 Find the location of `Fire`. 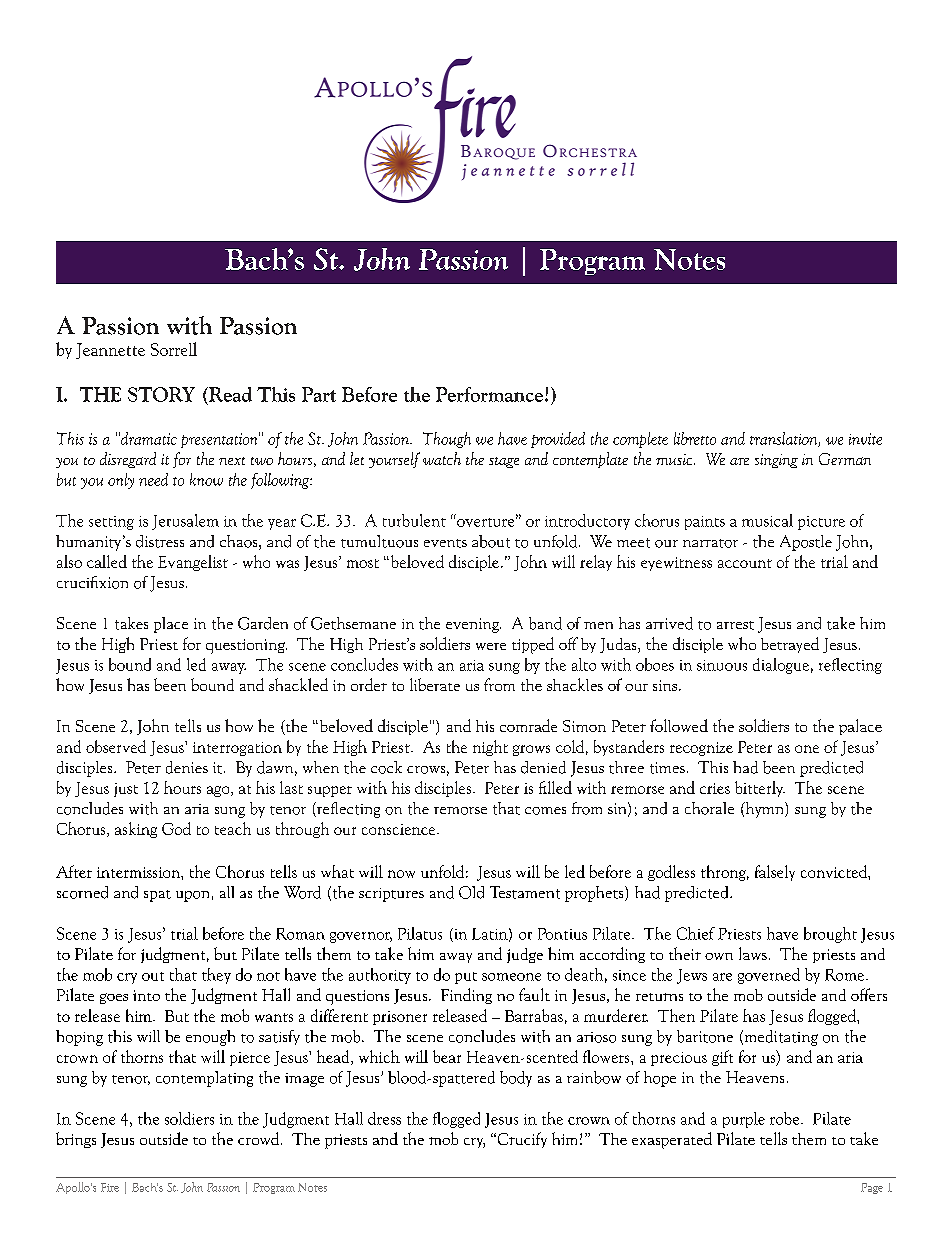

Fire is located at coordinates (110, 1187).
